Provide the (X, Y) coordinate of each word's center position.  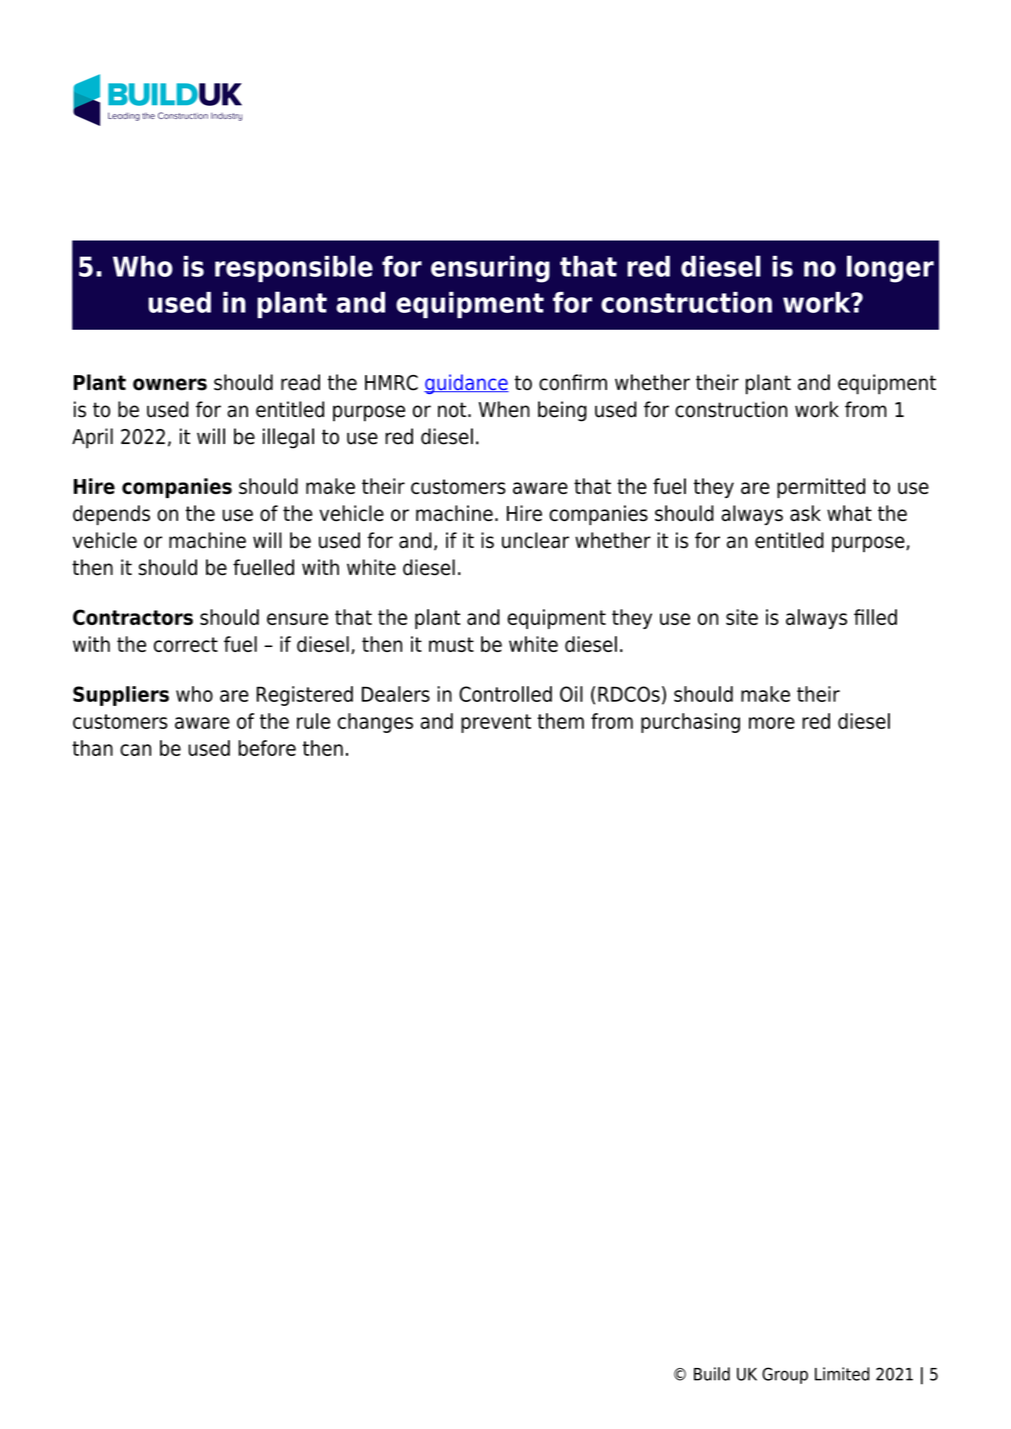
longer (890, 269)
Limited (842, 1374)
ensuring (490, 269)
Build (712, 1374)
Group (785, 1375)
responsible (294, 268)
